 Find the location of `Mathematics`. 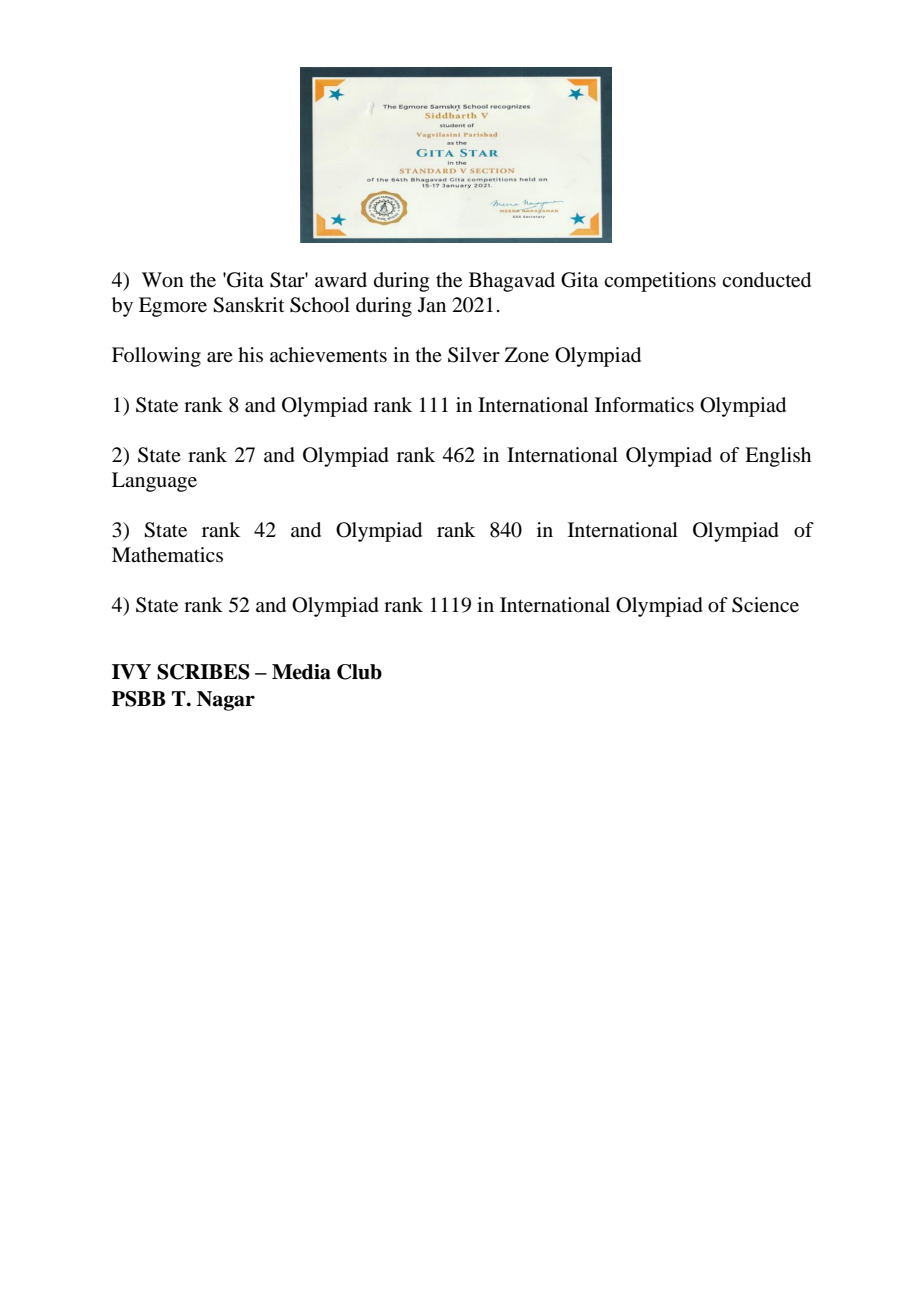

Mathematics is located at coordinates (167, 555).
